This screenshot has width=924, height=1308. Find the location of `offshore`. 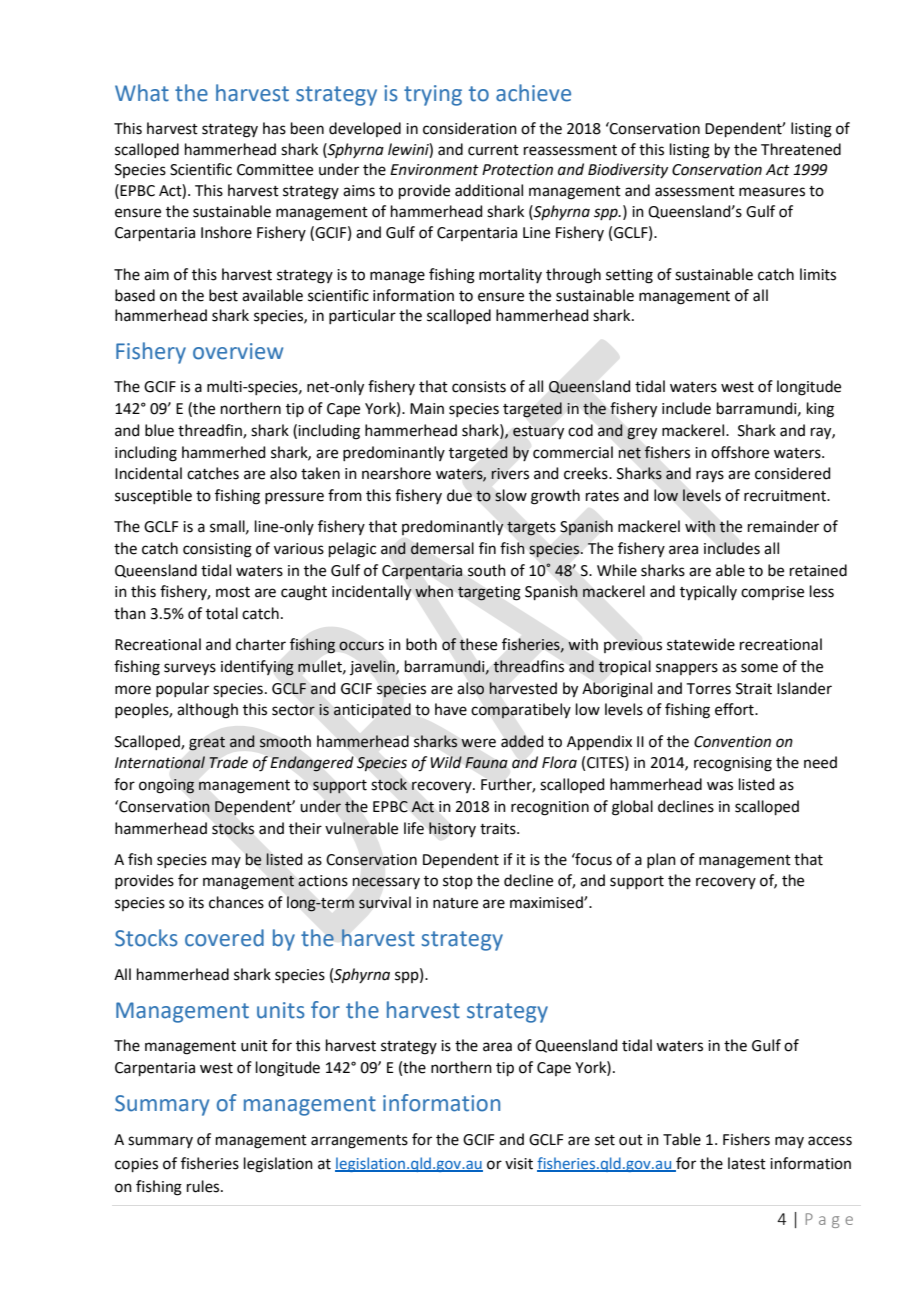

offshore is located at coordinates (740, 452).
